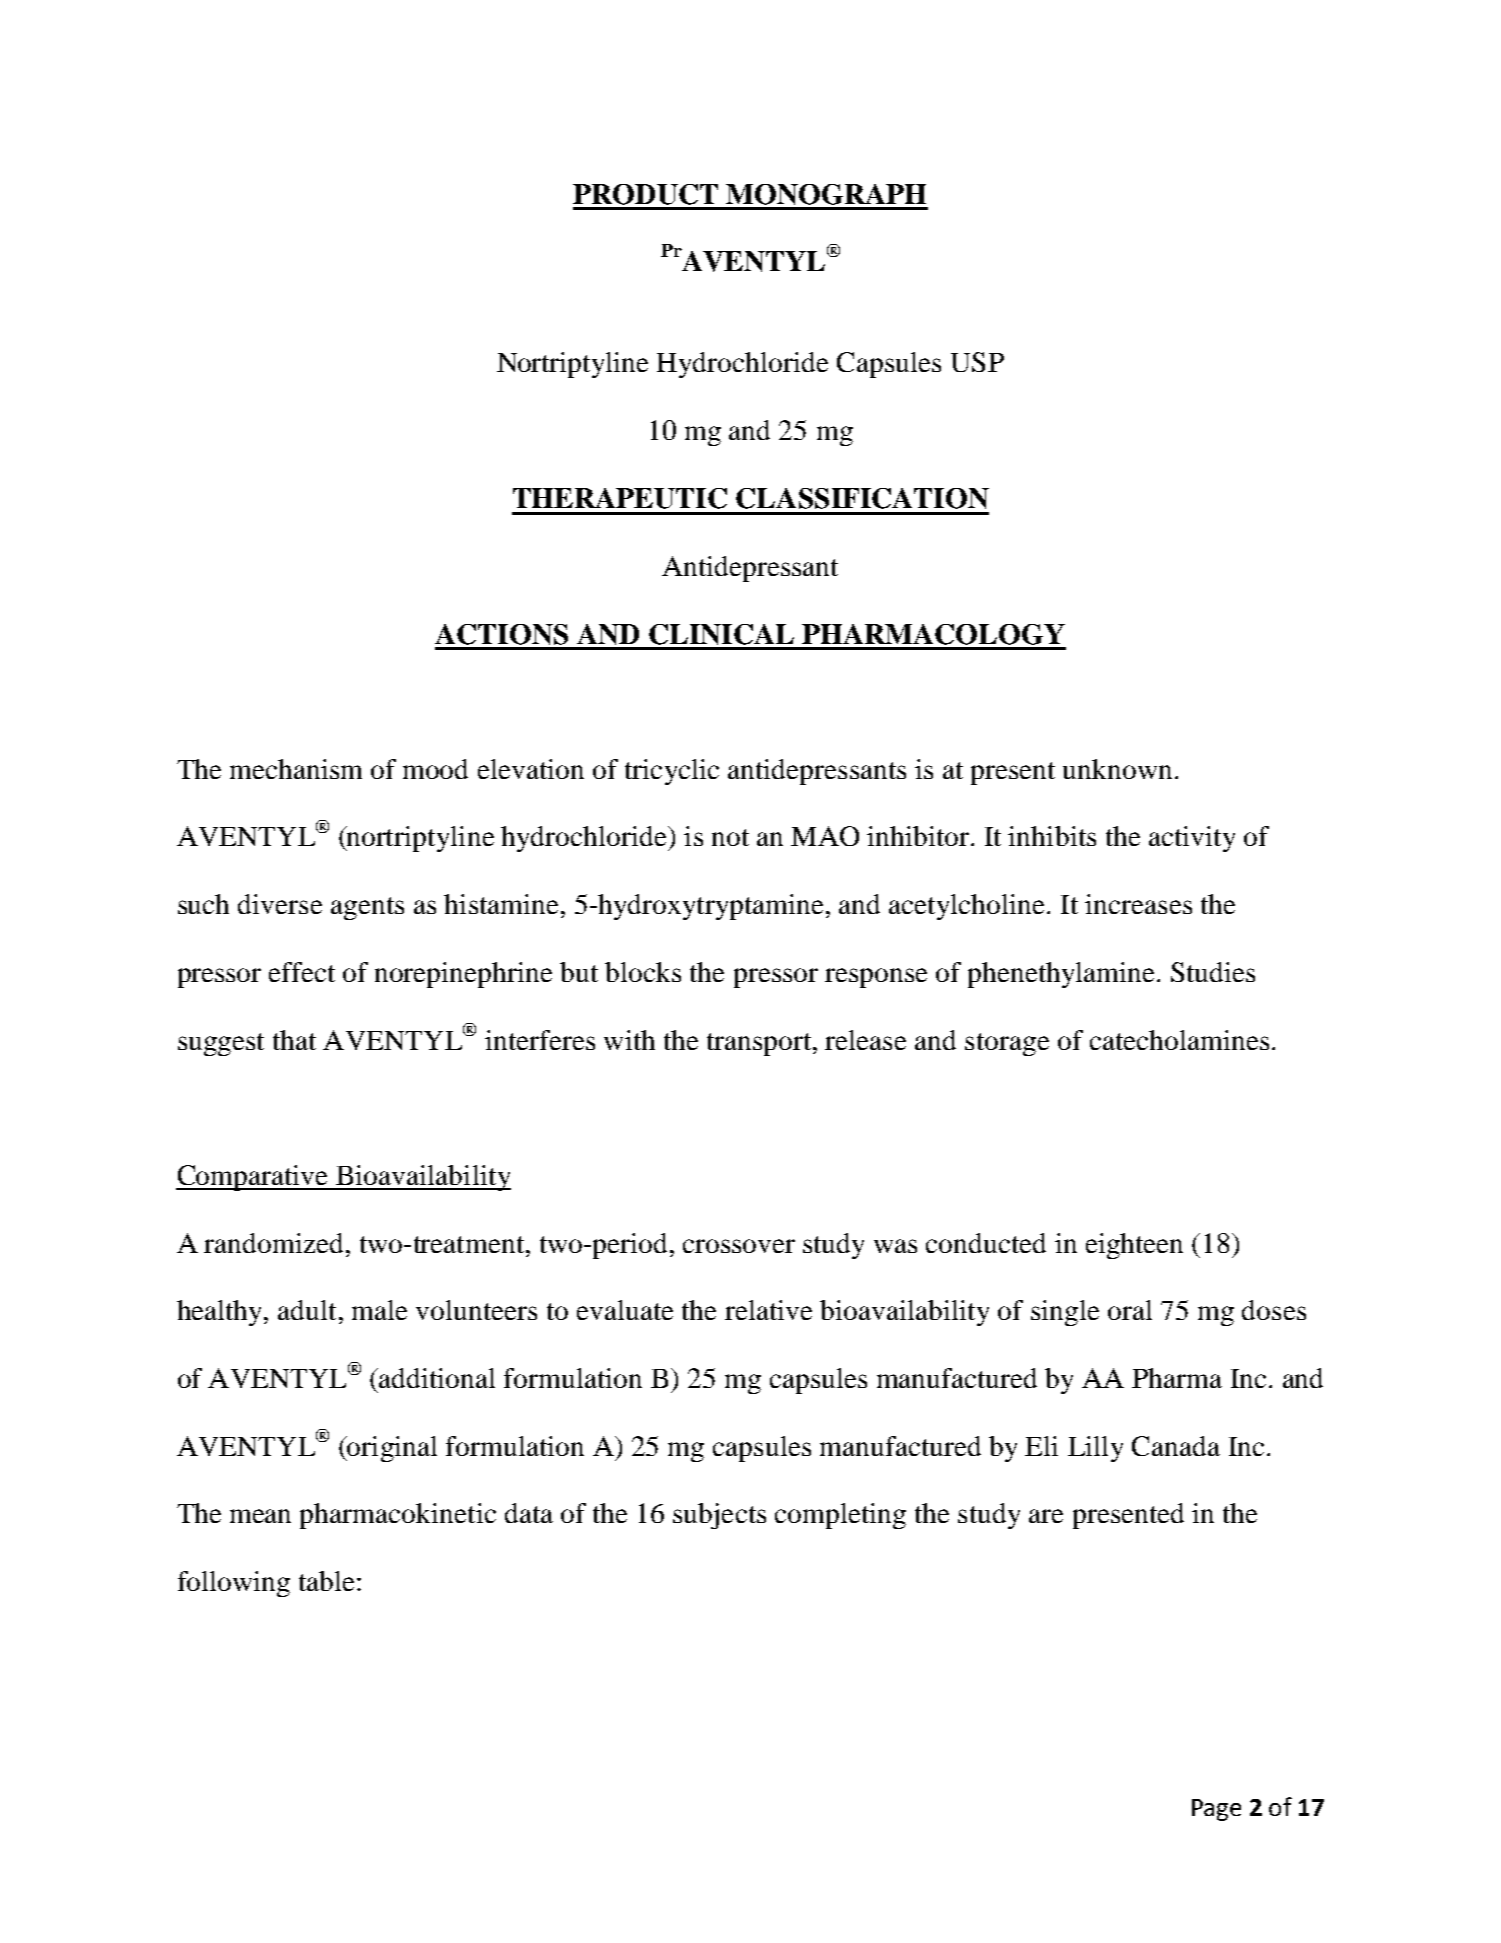 This document has width=1501, height=1943. I want to click on THERAPEUTIC, so click(620, 498).
